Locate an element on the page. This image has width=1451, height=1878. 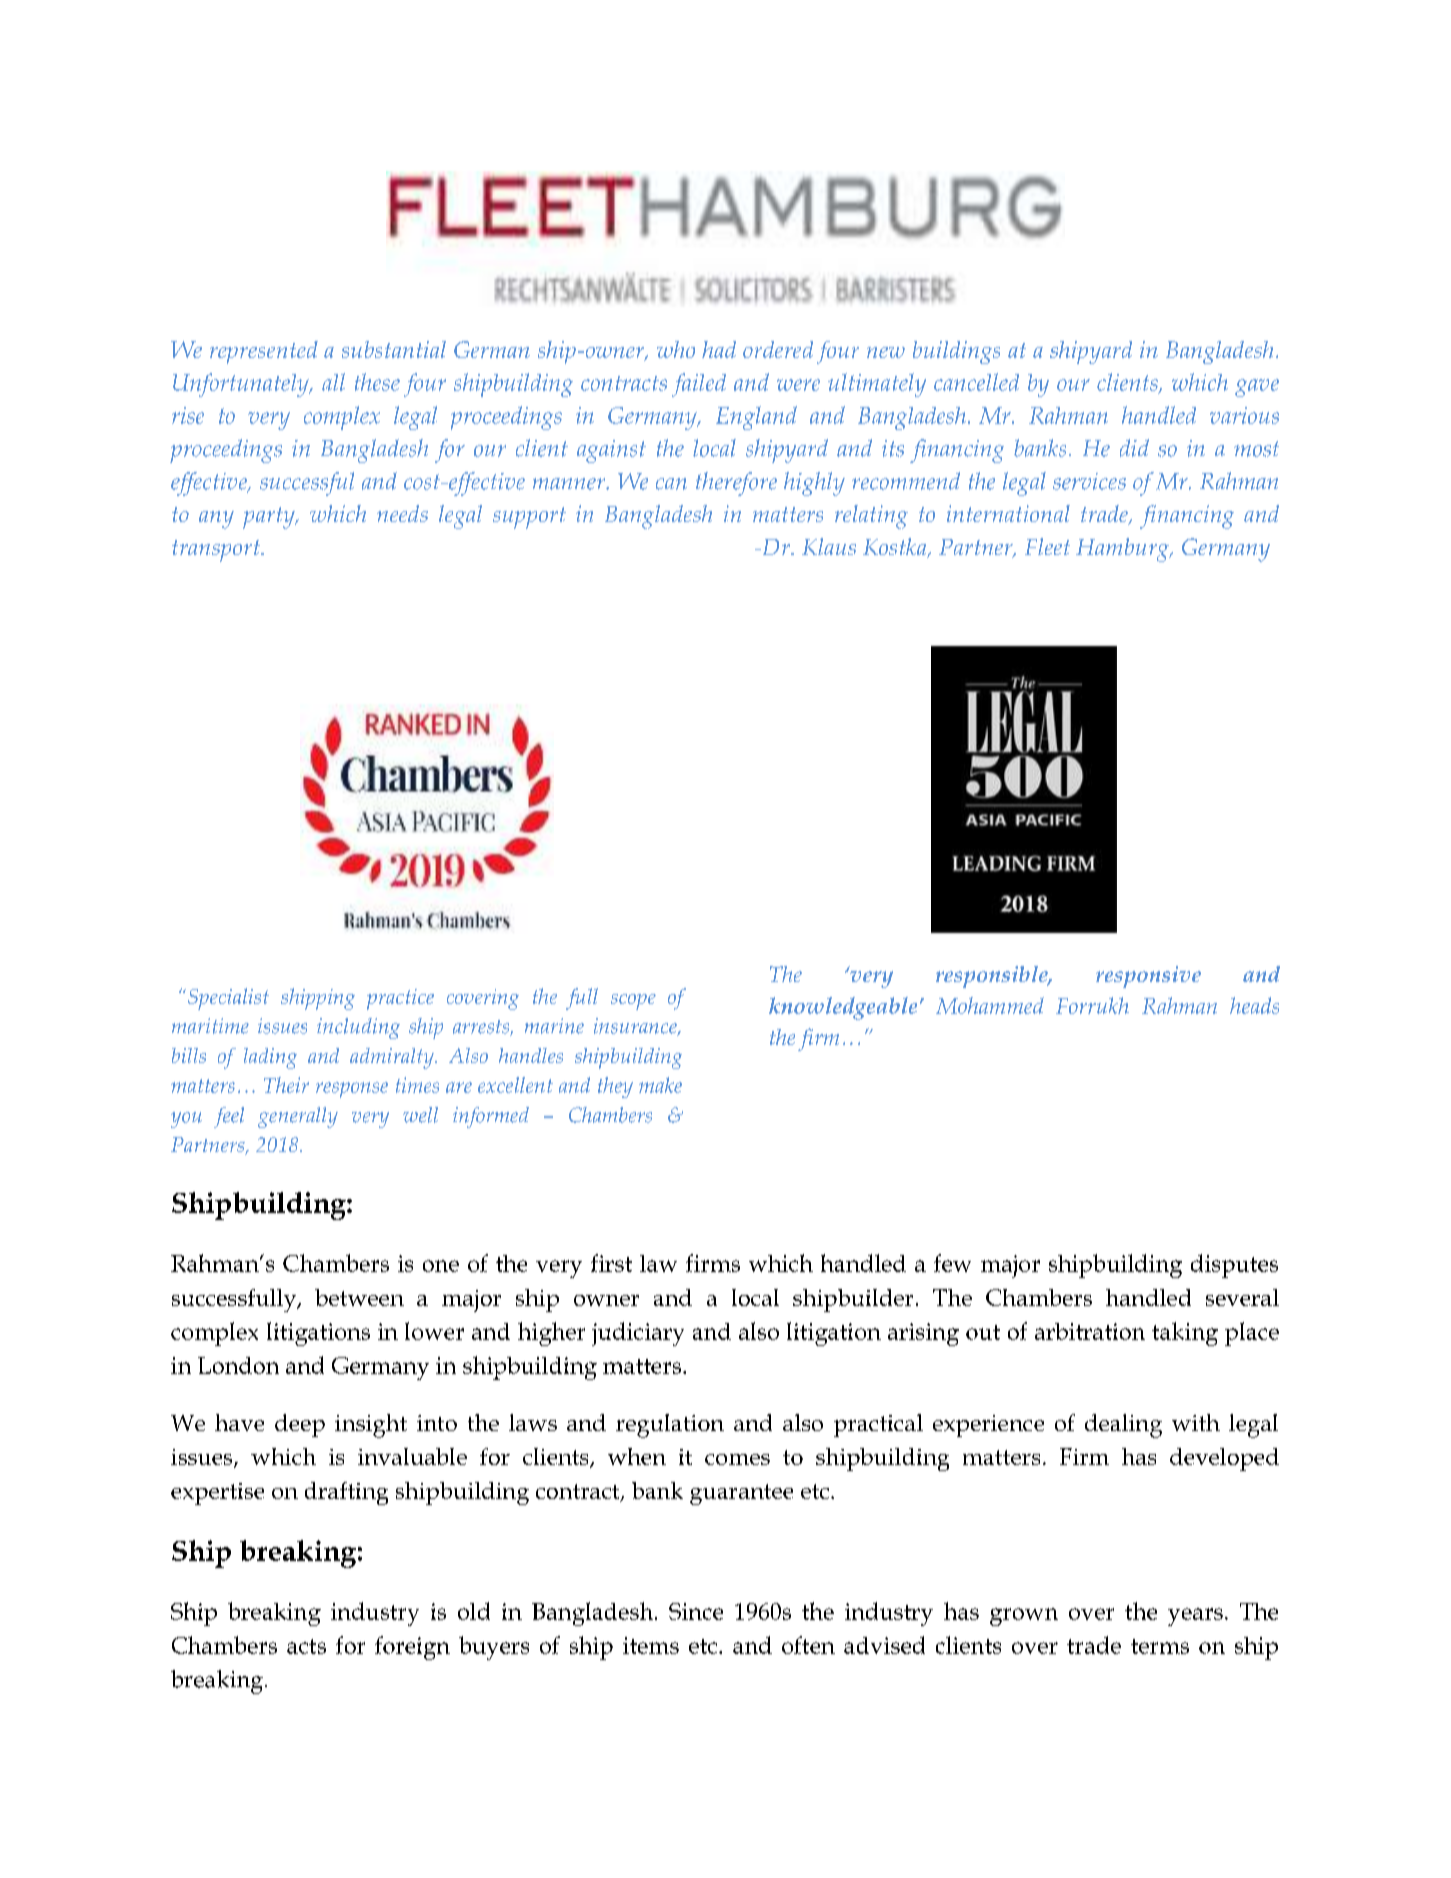
scope is located at coordinates (633, 1002).
